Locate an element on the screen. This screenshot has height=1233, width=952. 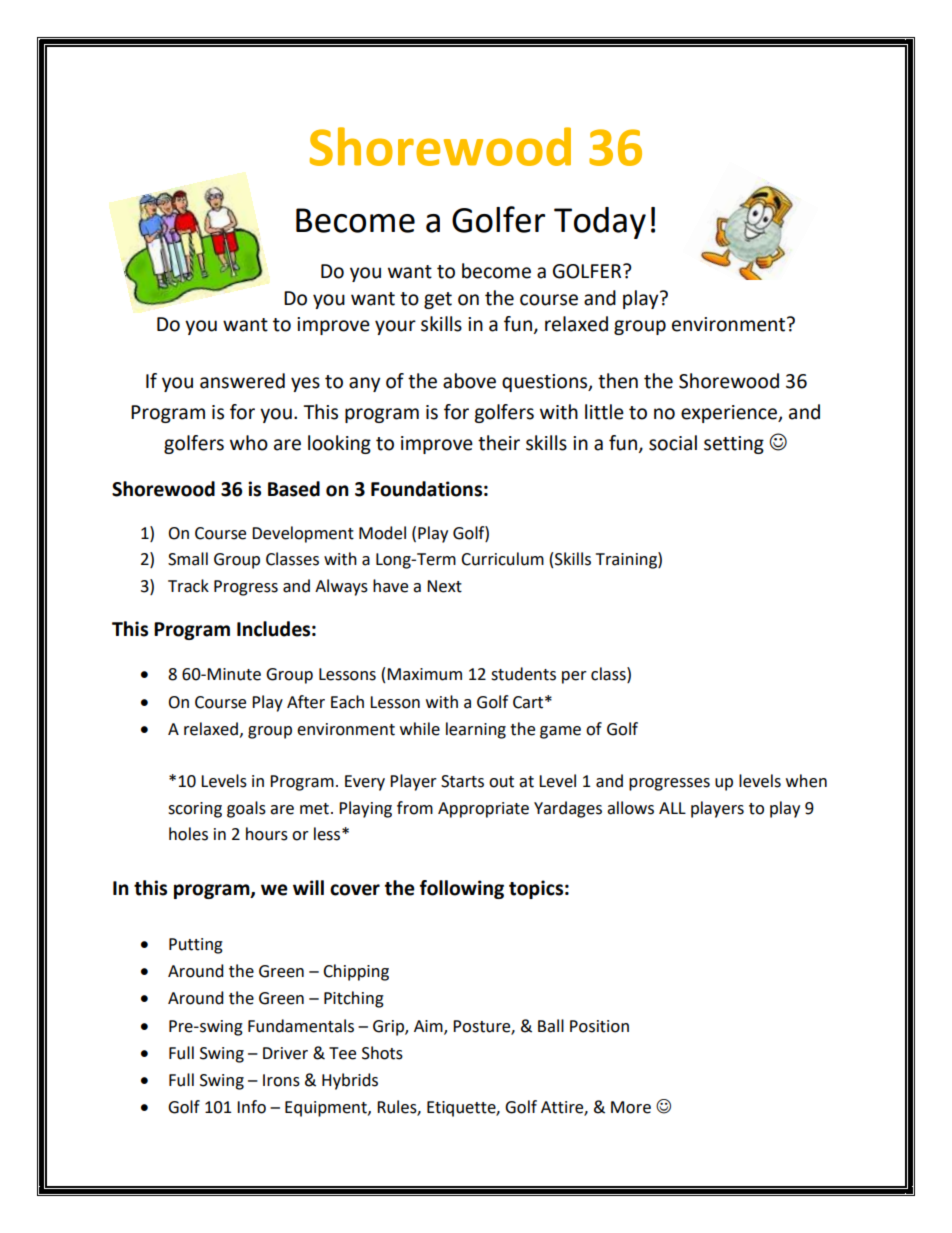
Today is located at coordinates (600, 223).
